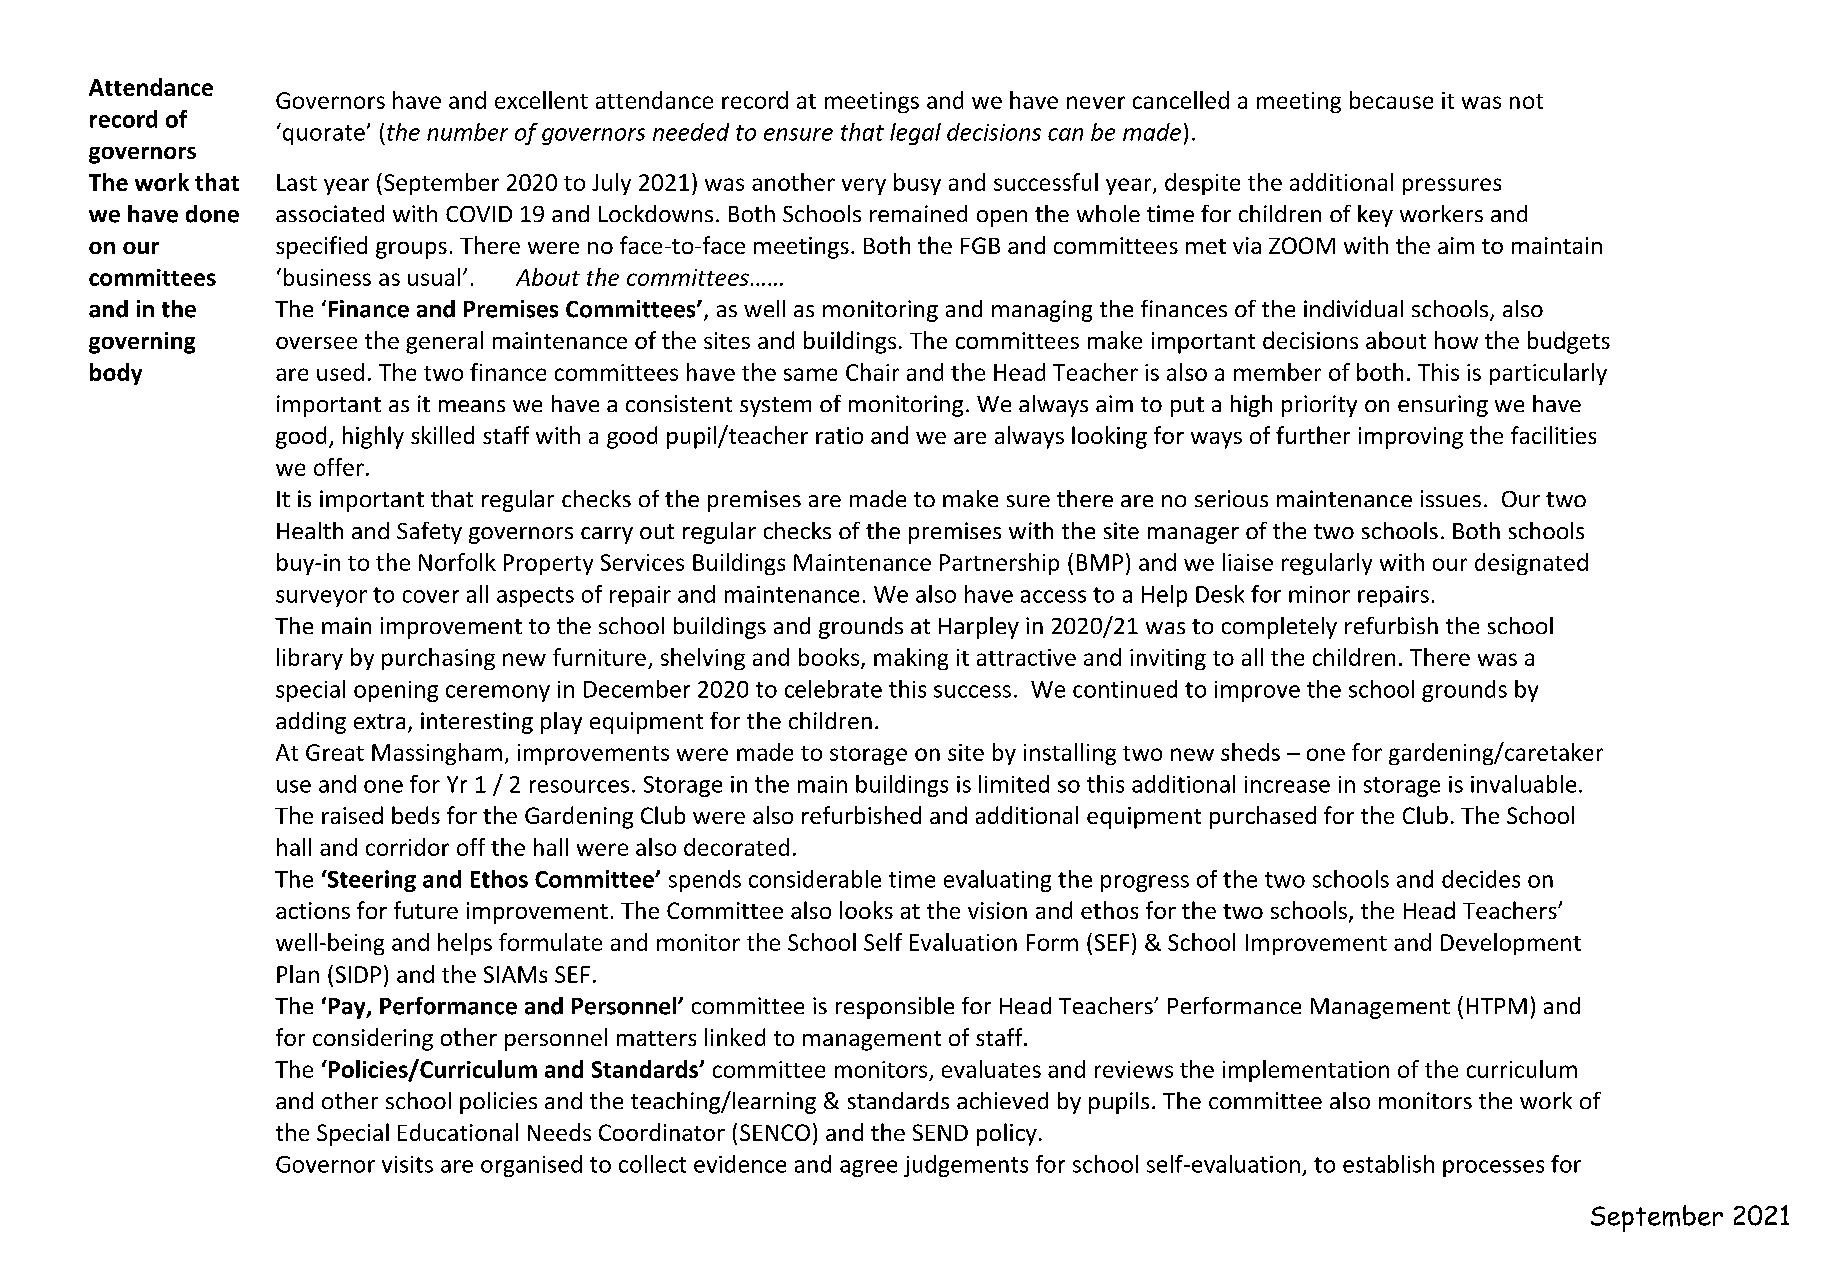 This screenshot has height=1287, width=1821. Describe the element at coordinates (407, 1164) in the screenshot. I see `visits` at that location.
